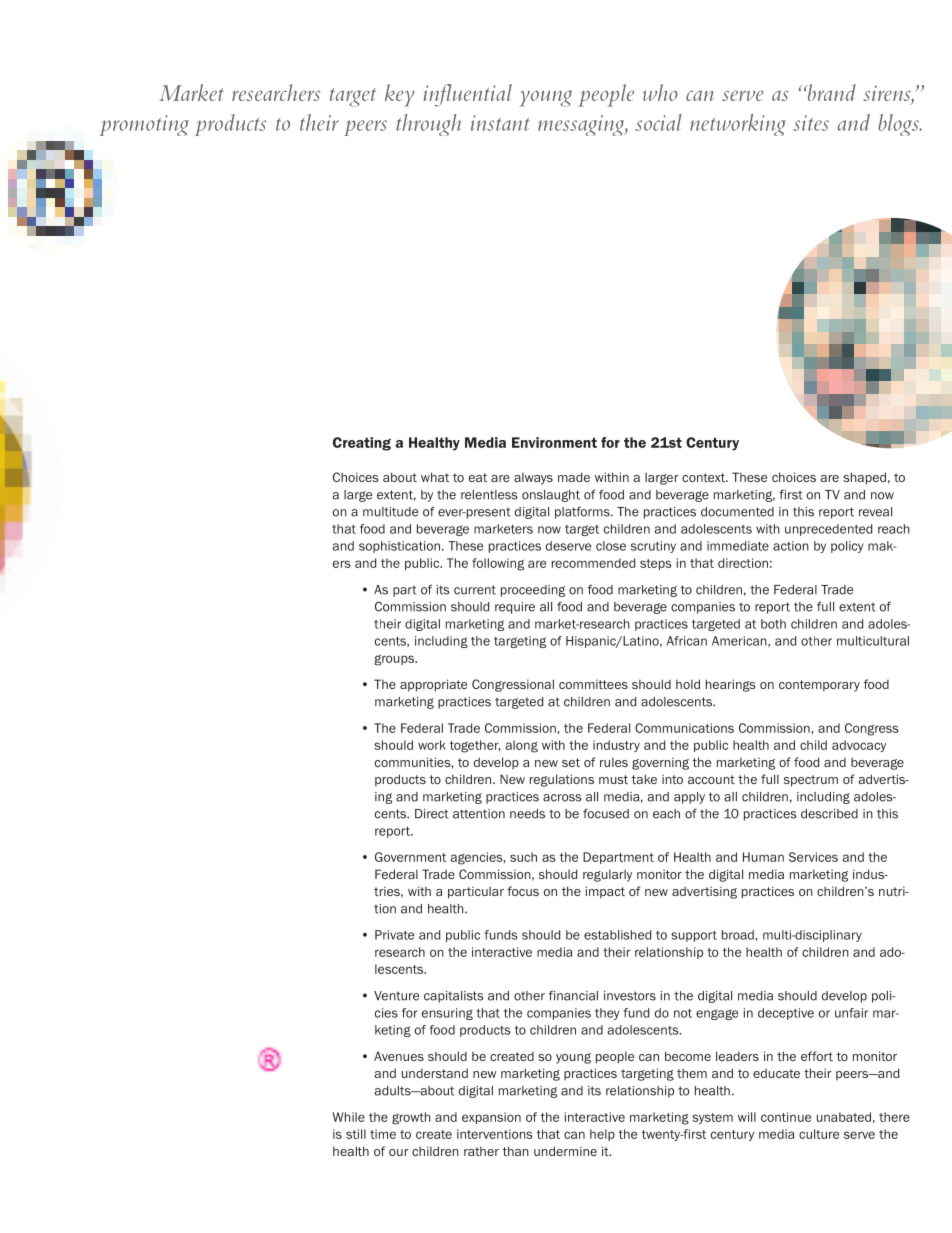 The image size is (952, 1233). Describe the element at coordinates (144, 125) in the page. I see `promoting` at that location.
